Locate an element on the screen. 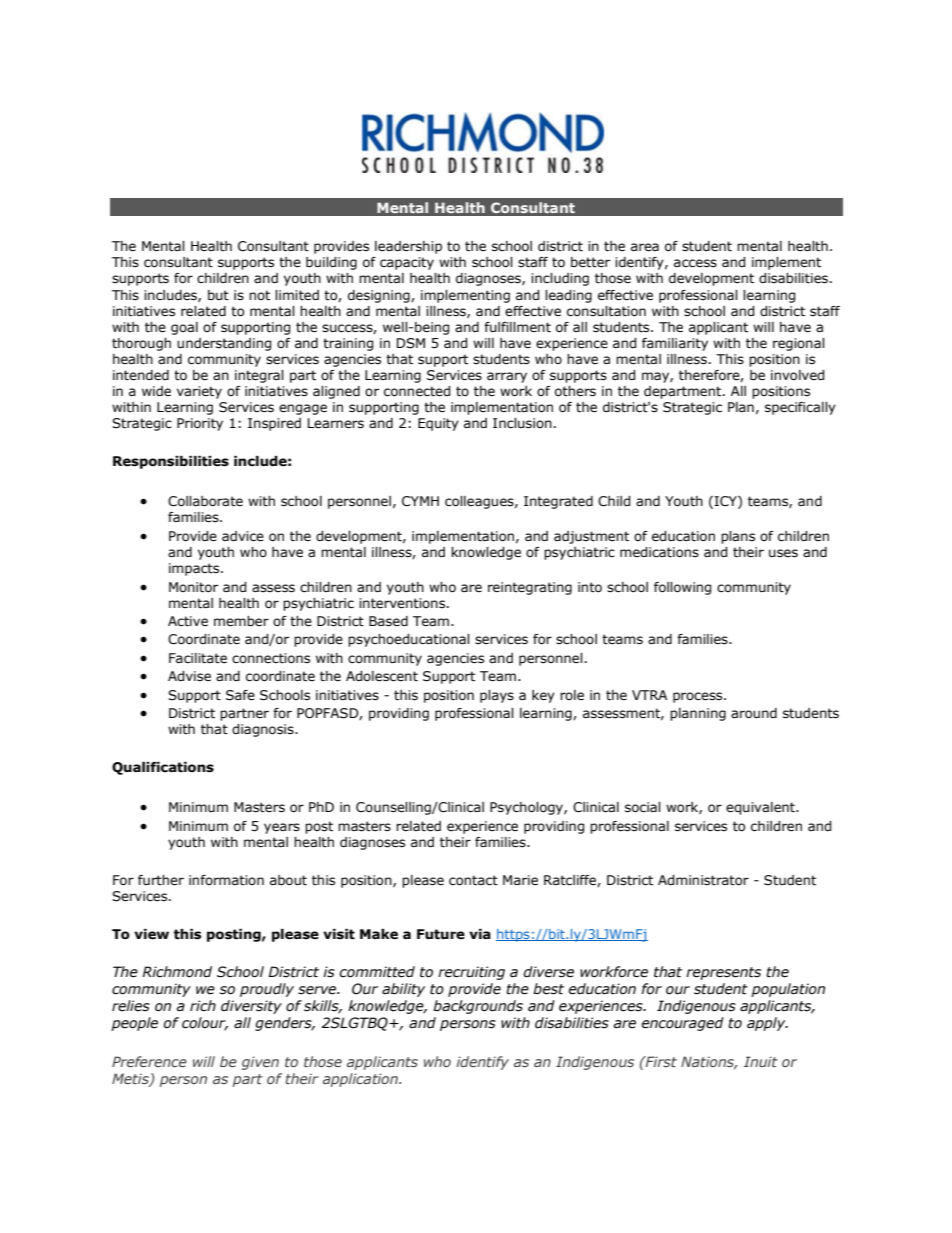 This screenshot has height=1233, width=952. but is located at coordinates (218, 295).
